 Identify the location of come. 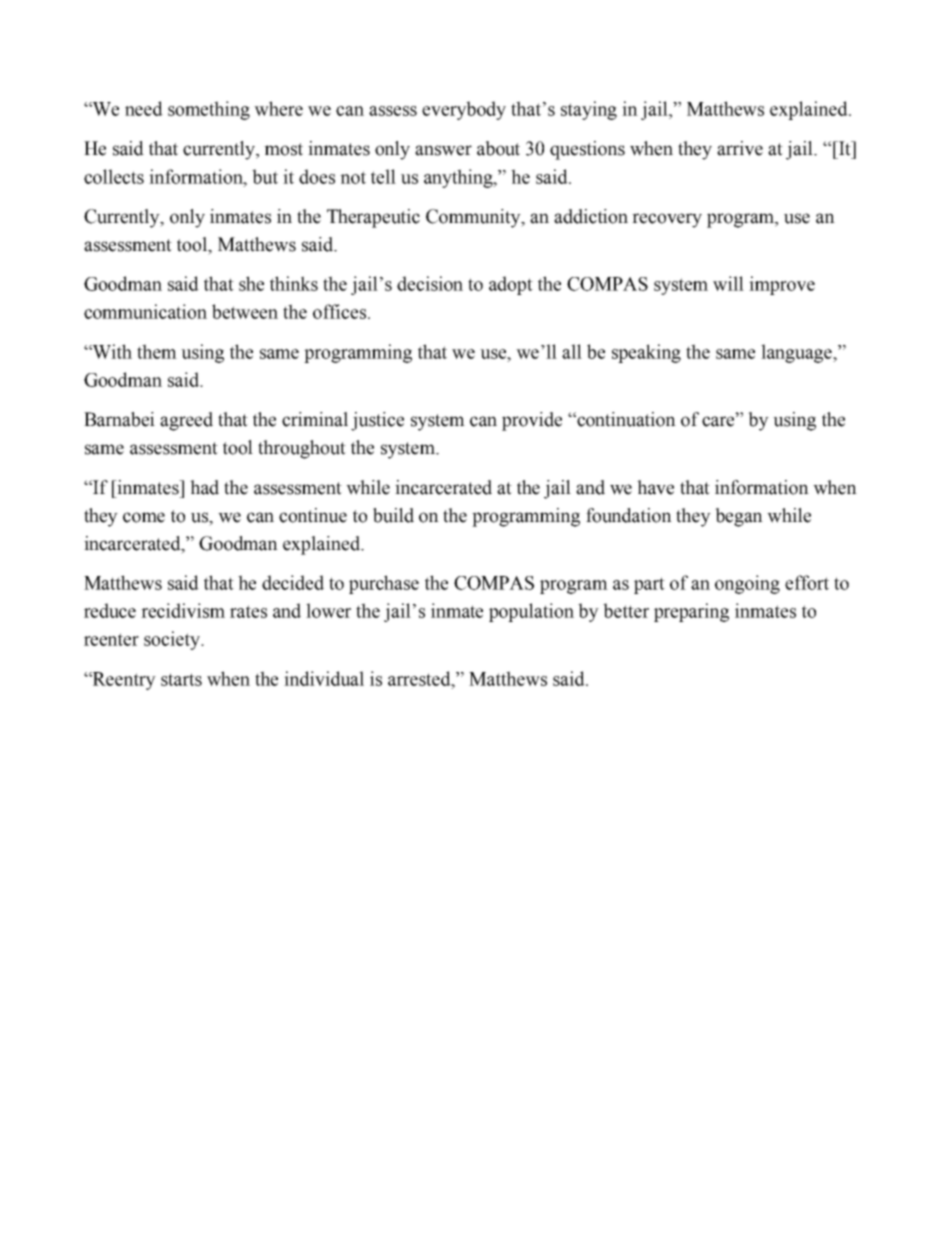
(144, 517).
